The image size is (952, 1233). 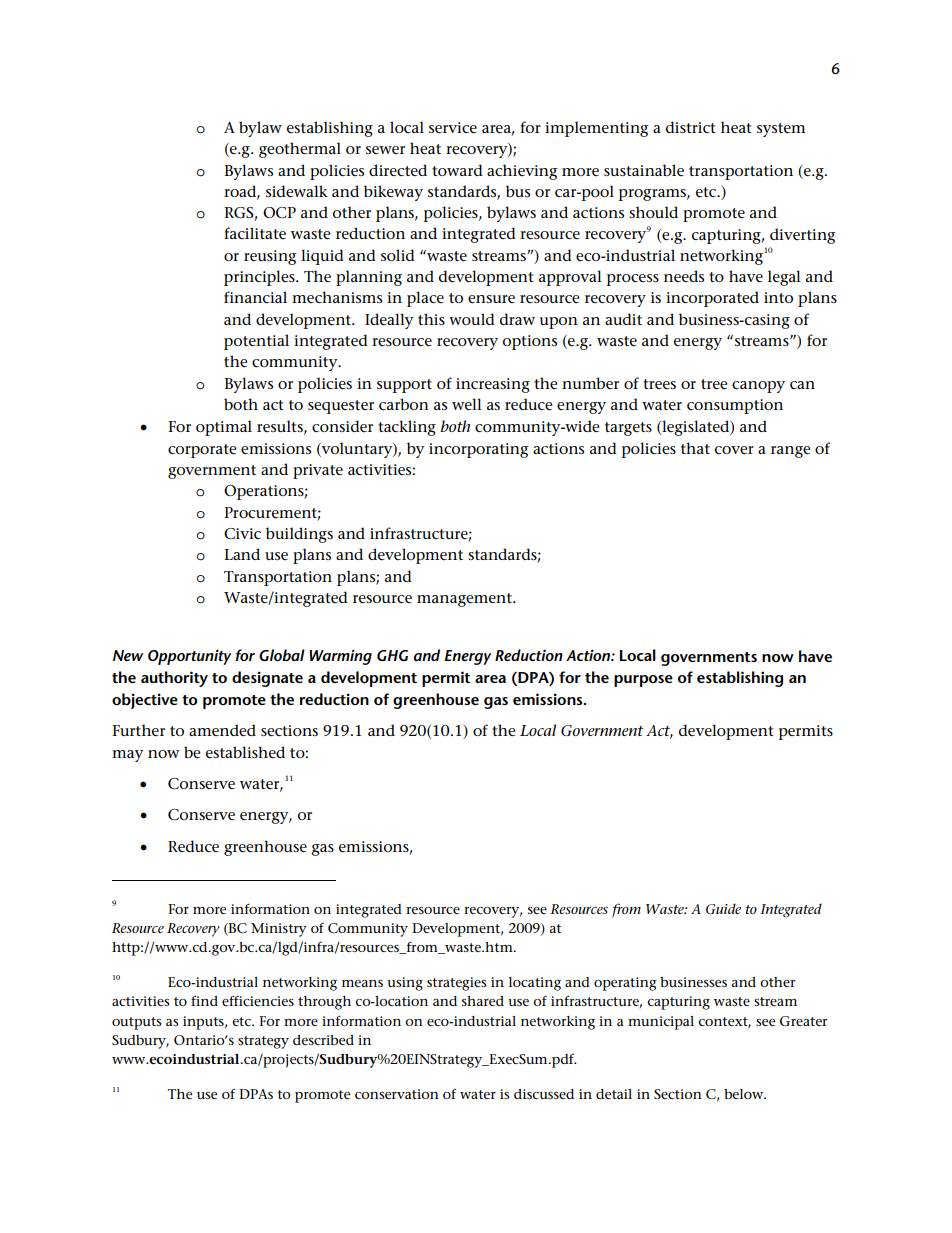 What do you see at coordinates (643, 681) in the page?
I see `purpose` at bounding box center [643, 681].
